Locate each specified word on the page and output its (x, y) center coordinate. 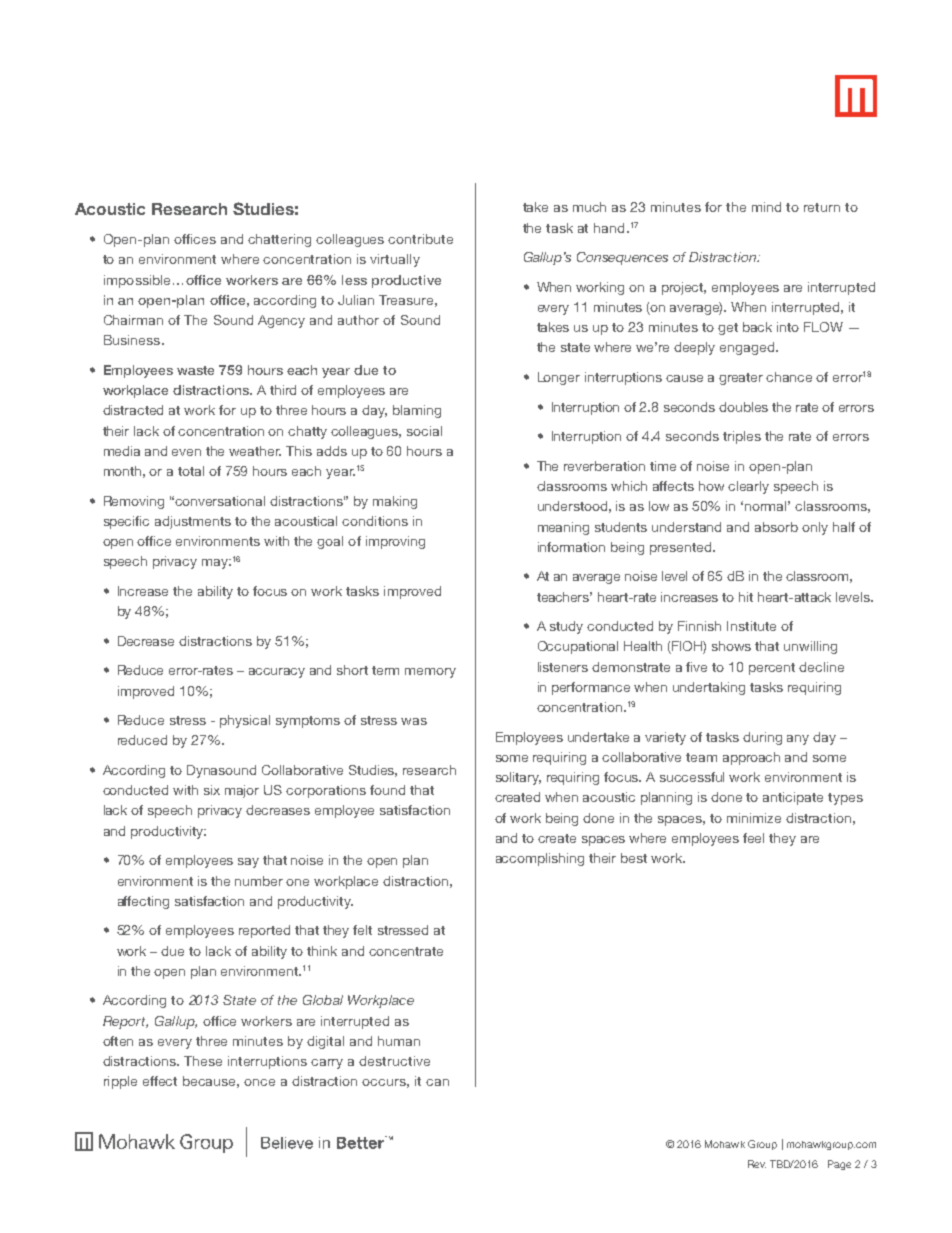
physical (245, 721)
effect (160, 1081)
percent (772, 669)
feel (753, 838)
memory (430, 673)
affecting (143, 902)
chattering (279, 240)
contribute (420, 239)
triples (742, 437)
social (424, 431)
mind (766, 207)
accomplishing (540, 859)
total (191, 471)
